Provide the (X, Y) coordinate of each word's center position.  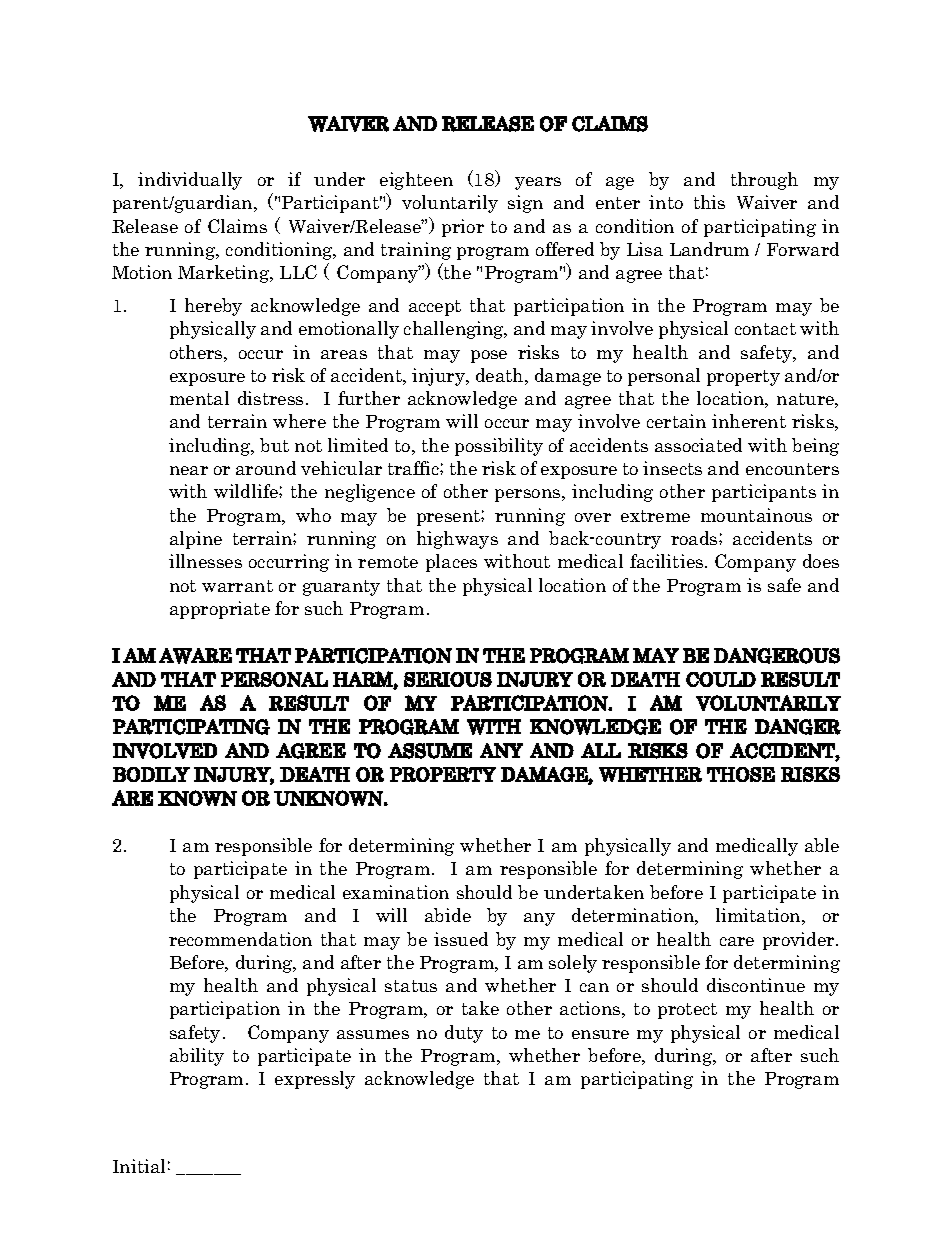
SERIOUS (448, 679)
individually (190, 181)
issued (461, 939)
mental (199, 398)
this (709, 202)
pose (489, 356)
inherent (749, 421)
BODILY (151, 774)
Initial (139, 1166)
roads (695, 538)
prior (463, 228)
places (451, 563)
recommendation (240, 939)
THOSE (741, 774)
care (737, 941)
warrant (237, 586)
